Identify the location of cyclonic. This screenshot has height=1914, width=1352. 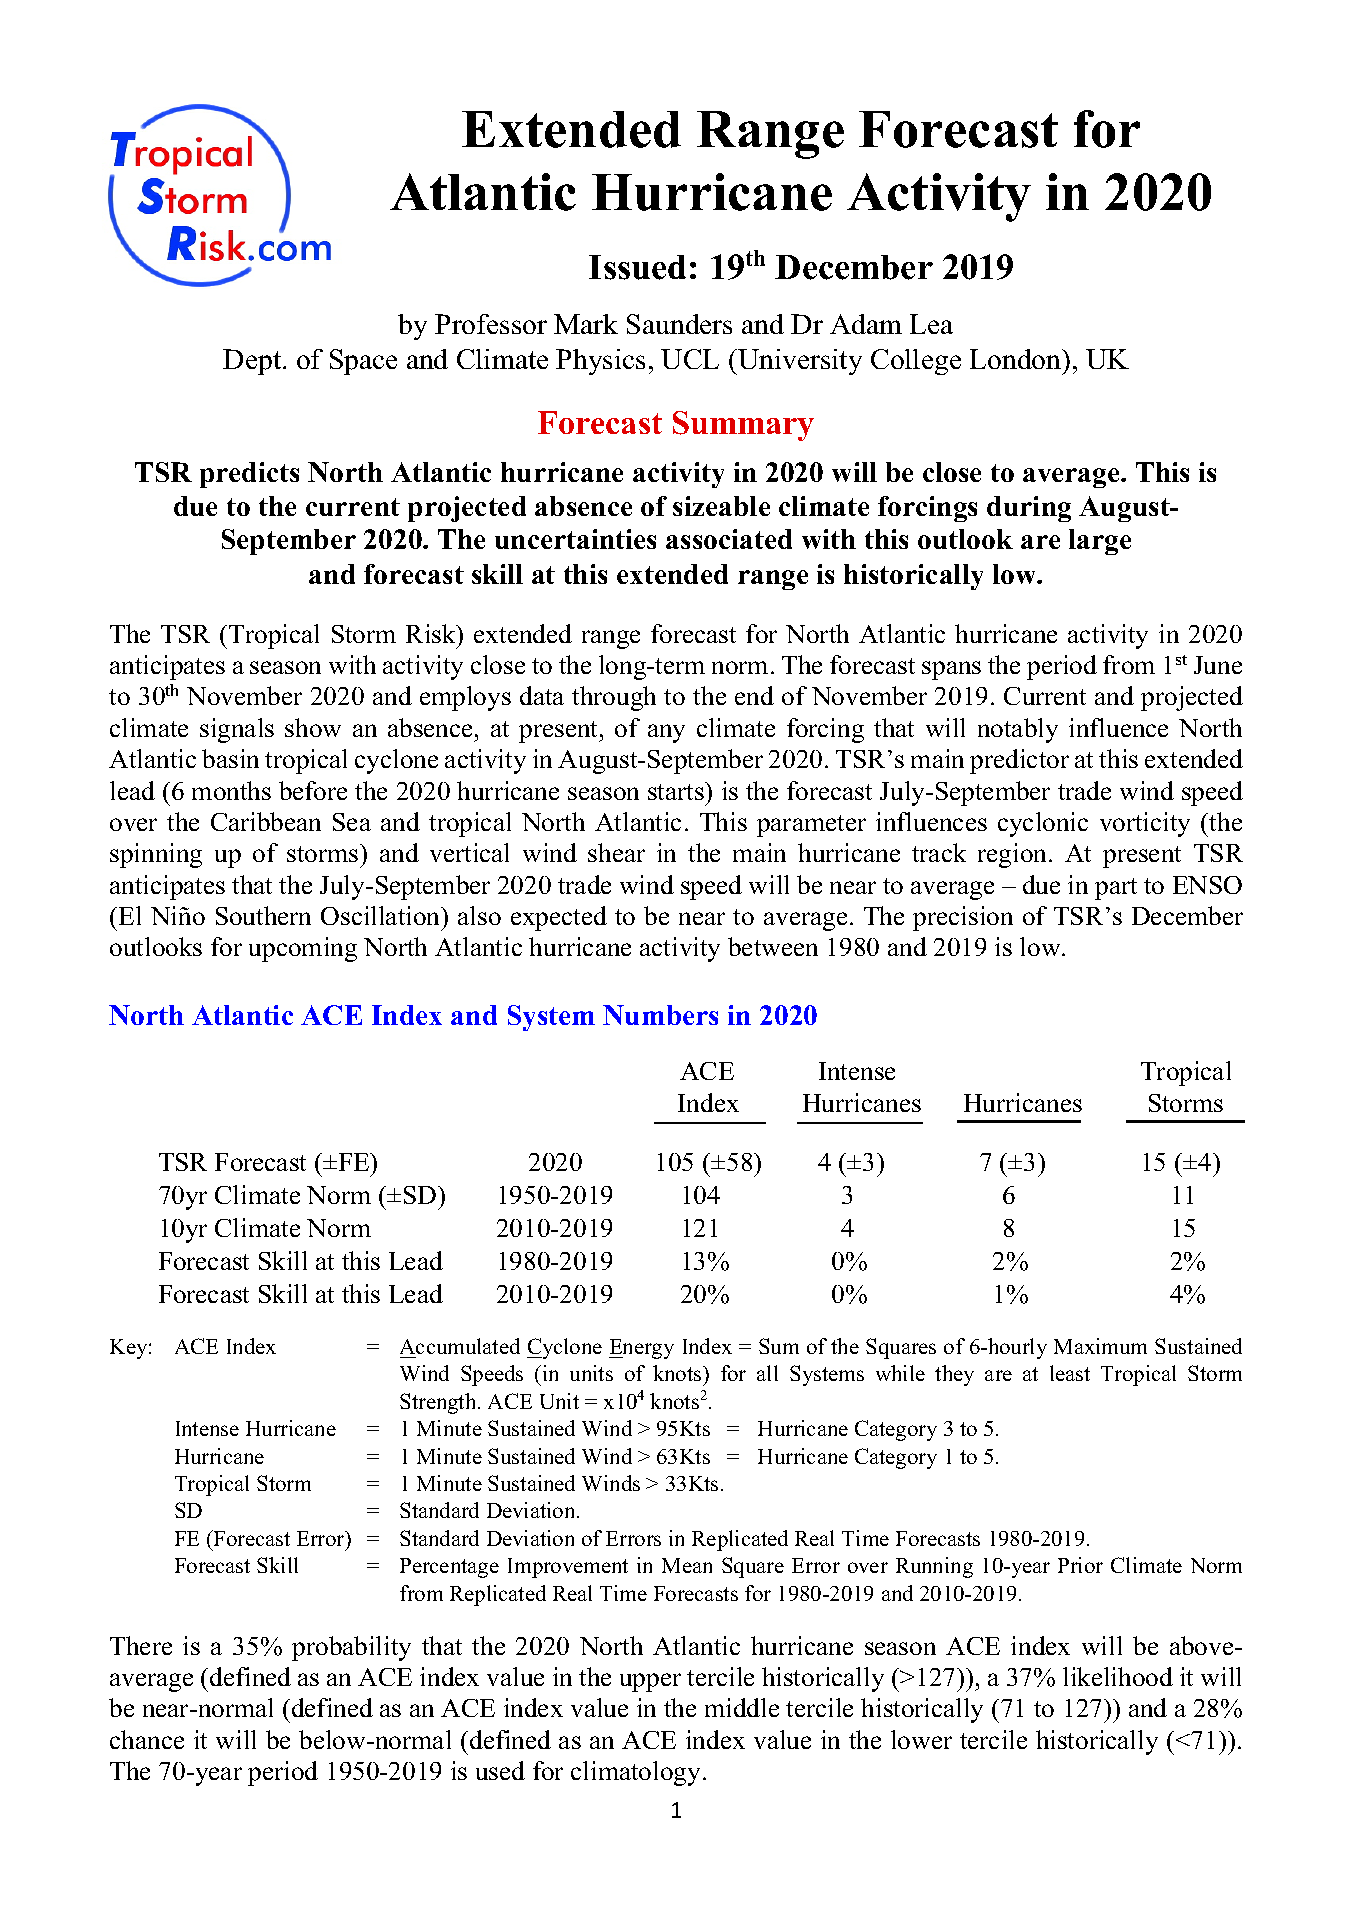
(1043, 824).
